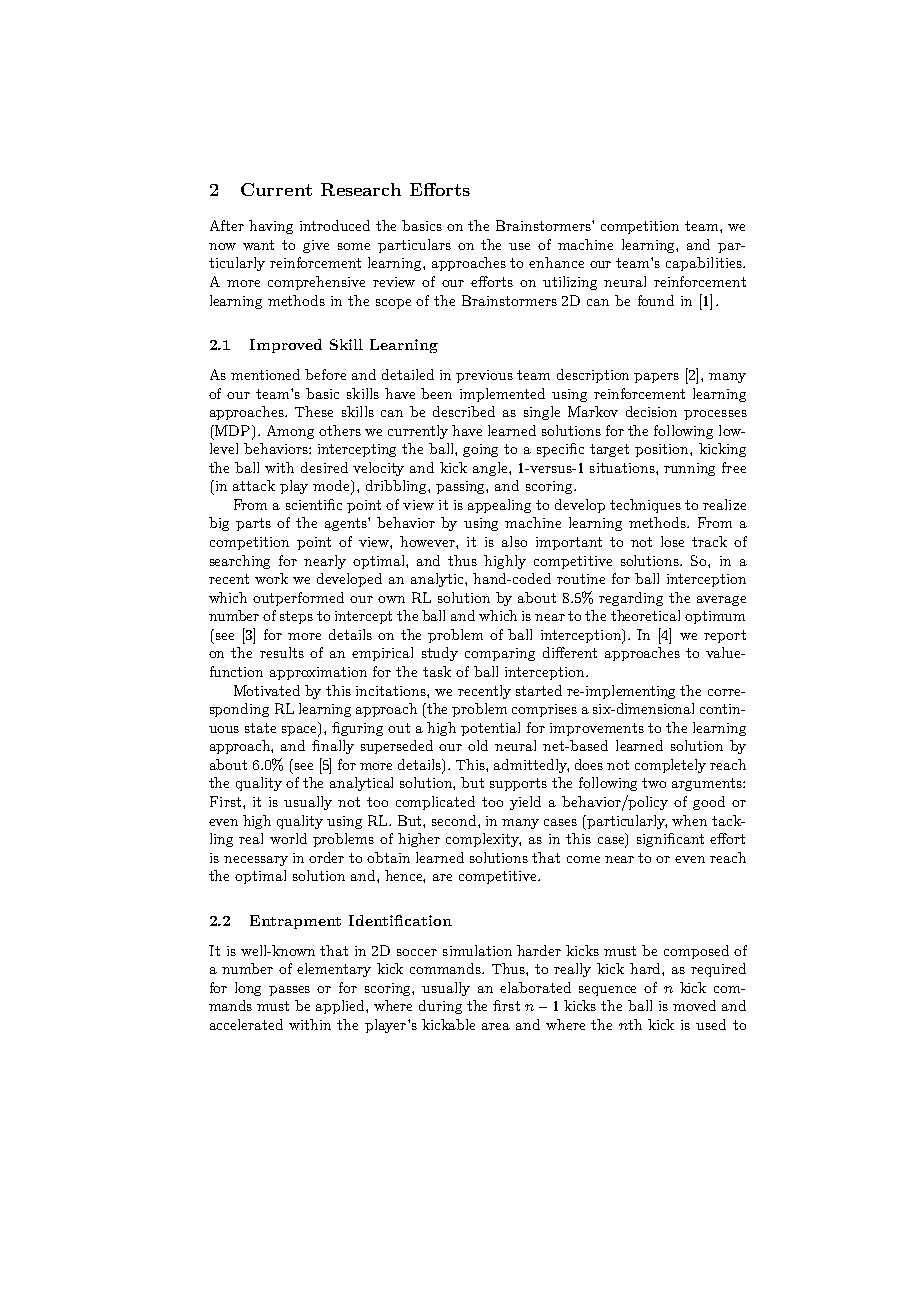 Image resolution: width=924 pixels, height=1308 pixels. What do you see at coordinates (289, 991) in the document?
I see `passes` at bounding box center [289, 991].
